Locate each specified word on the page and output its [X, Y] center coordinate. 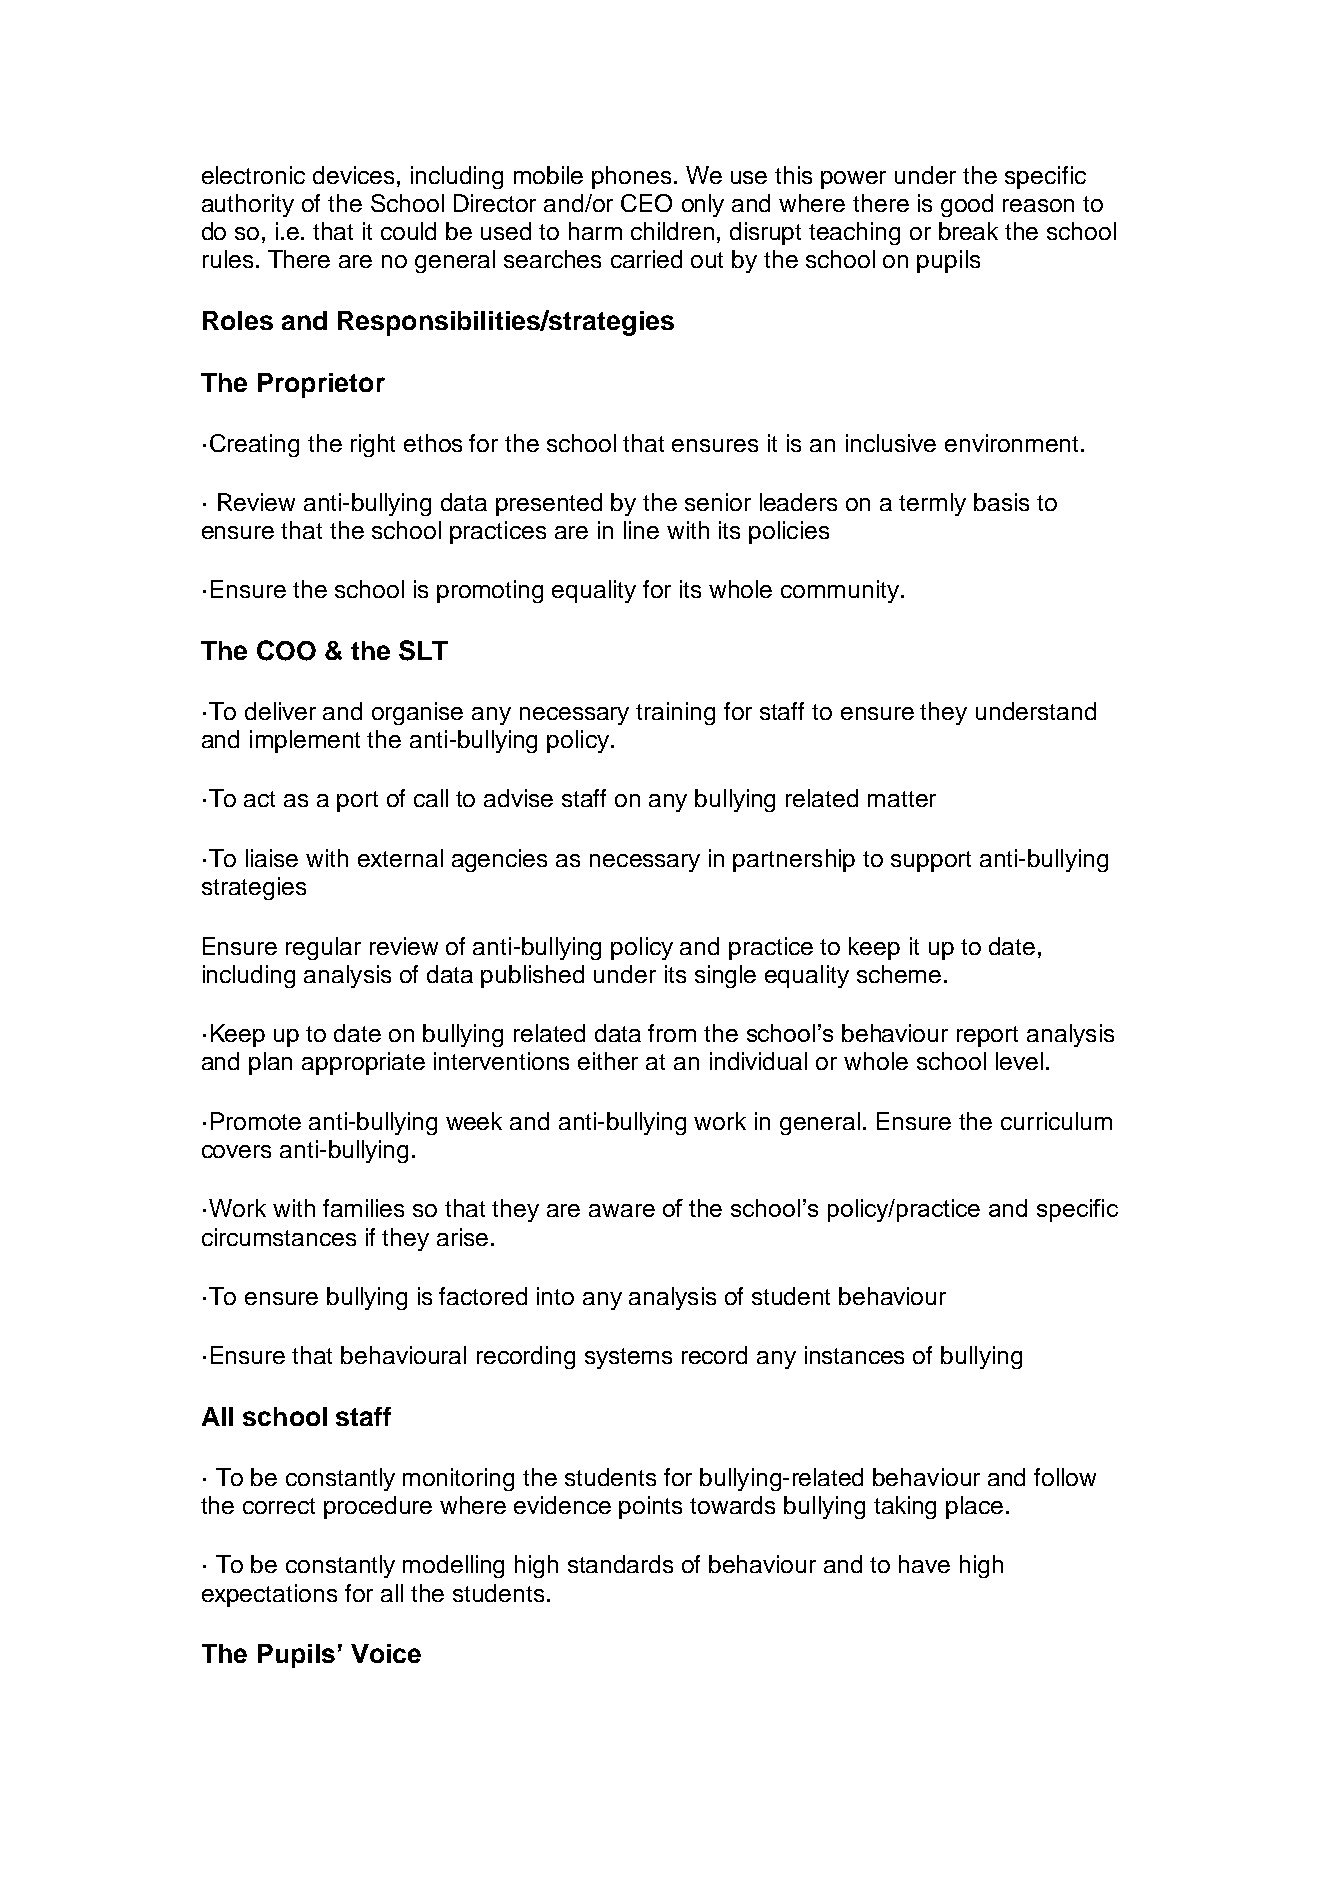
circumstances [279, 1237]
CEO [646, 203]
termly [932, 504]
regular [323, 948]
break [968, 231]
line [641, 530]
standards [620, 1564]
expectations [269, 1595]
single [725, 976]
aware [622, 1210]
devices [353, 175]
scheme [899, 974]
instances [854, 1355]
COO [286, 650]
